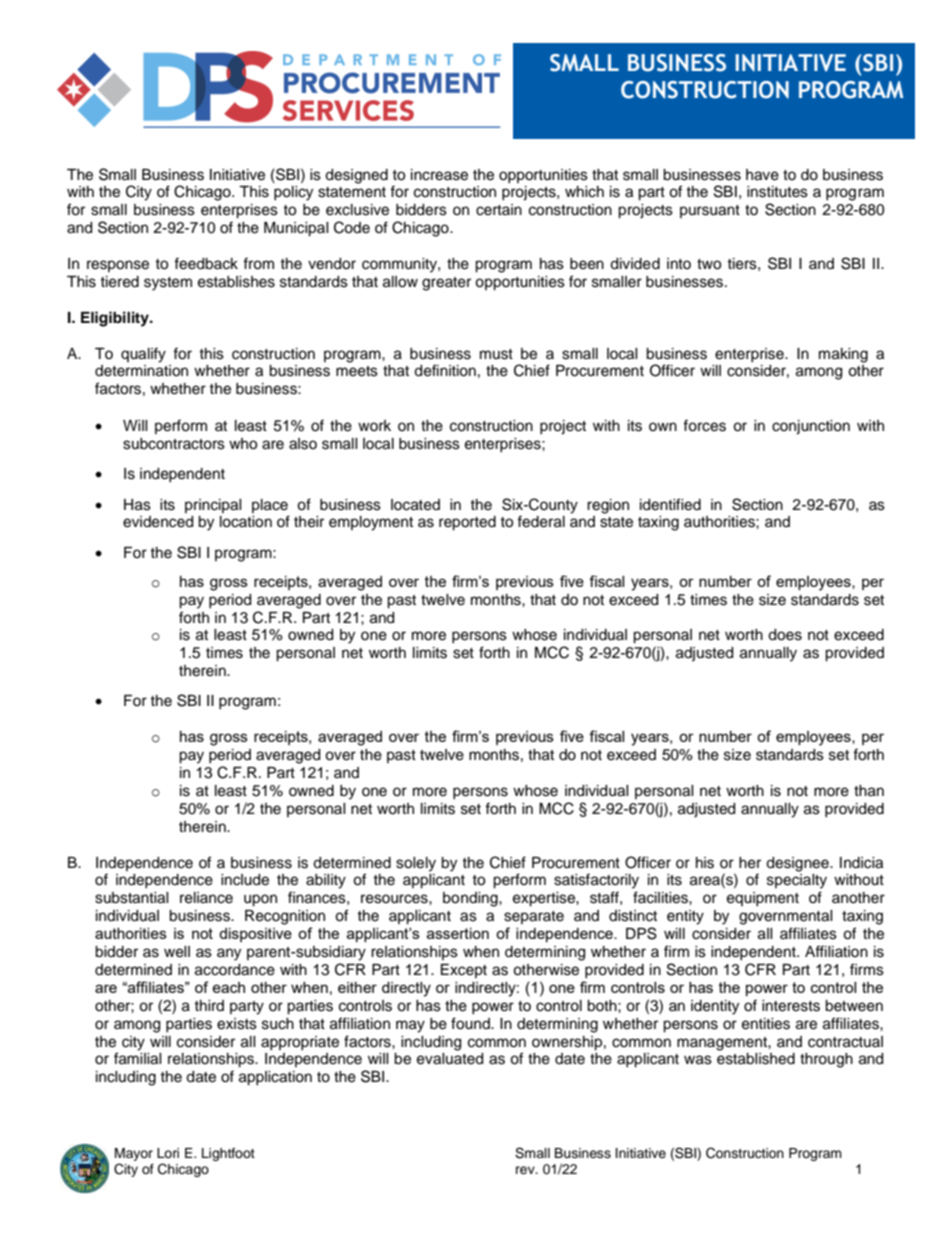  I want to click on certain, so click(499, 210).
